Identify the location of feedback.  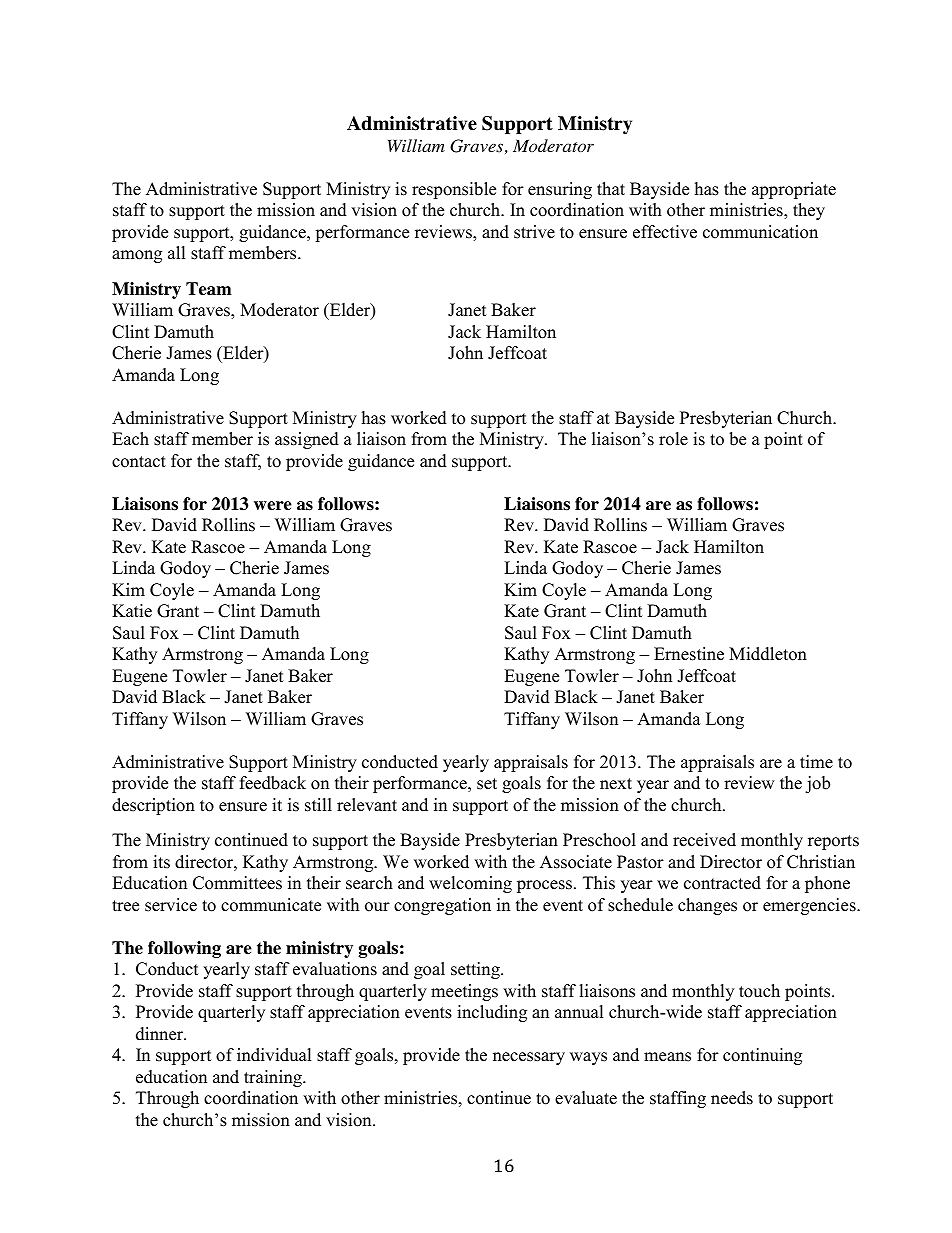
(273, 783).
